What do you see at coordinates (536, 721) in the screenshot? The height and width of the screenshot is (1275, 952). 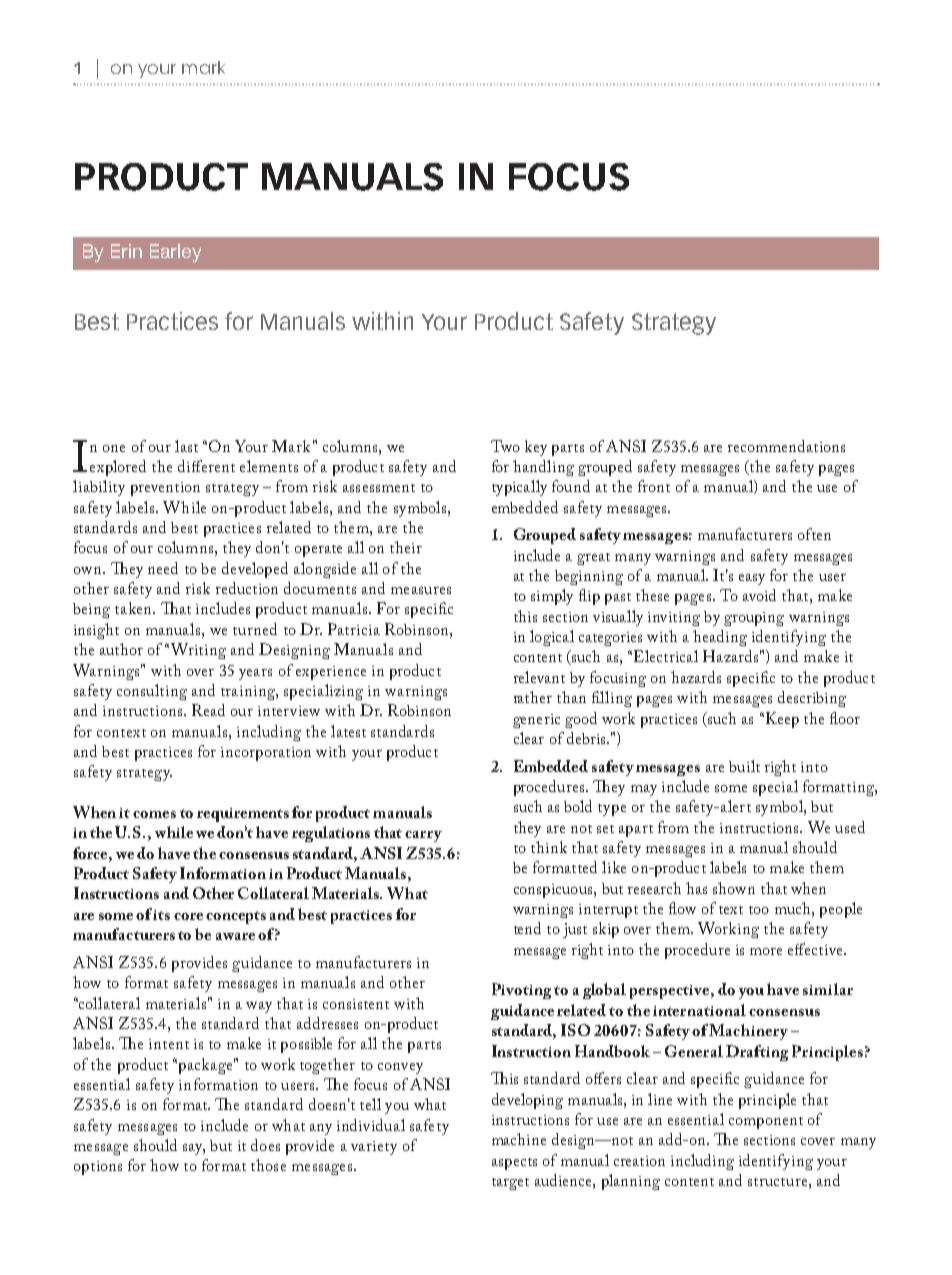 I see `generic` at bounding box center [536, 721].
